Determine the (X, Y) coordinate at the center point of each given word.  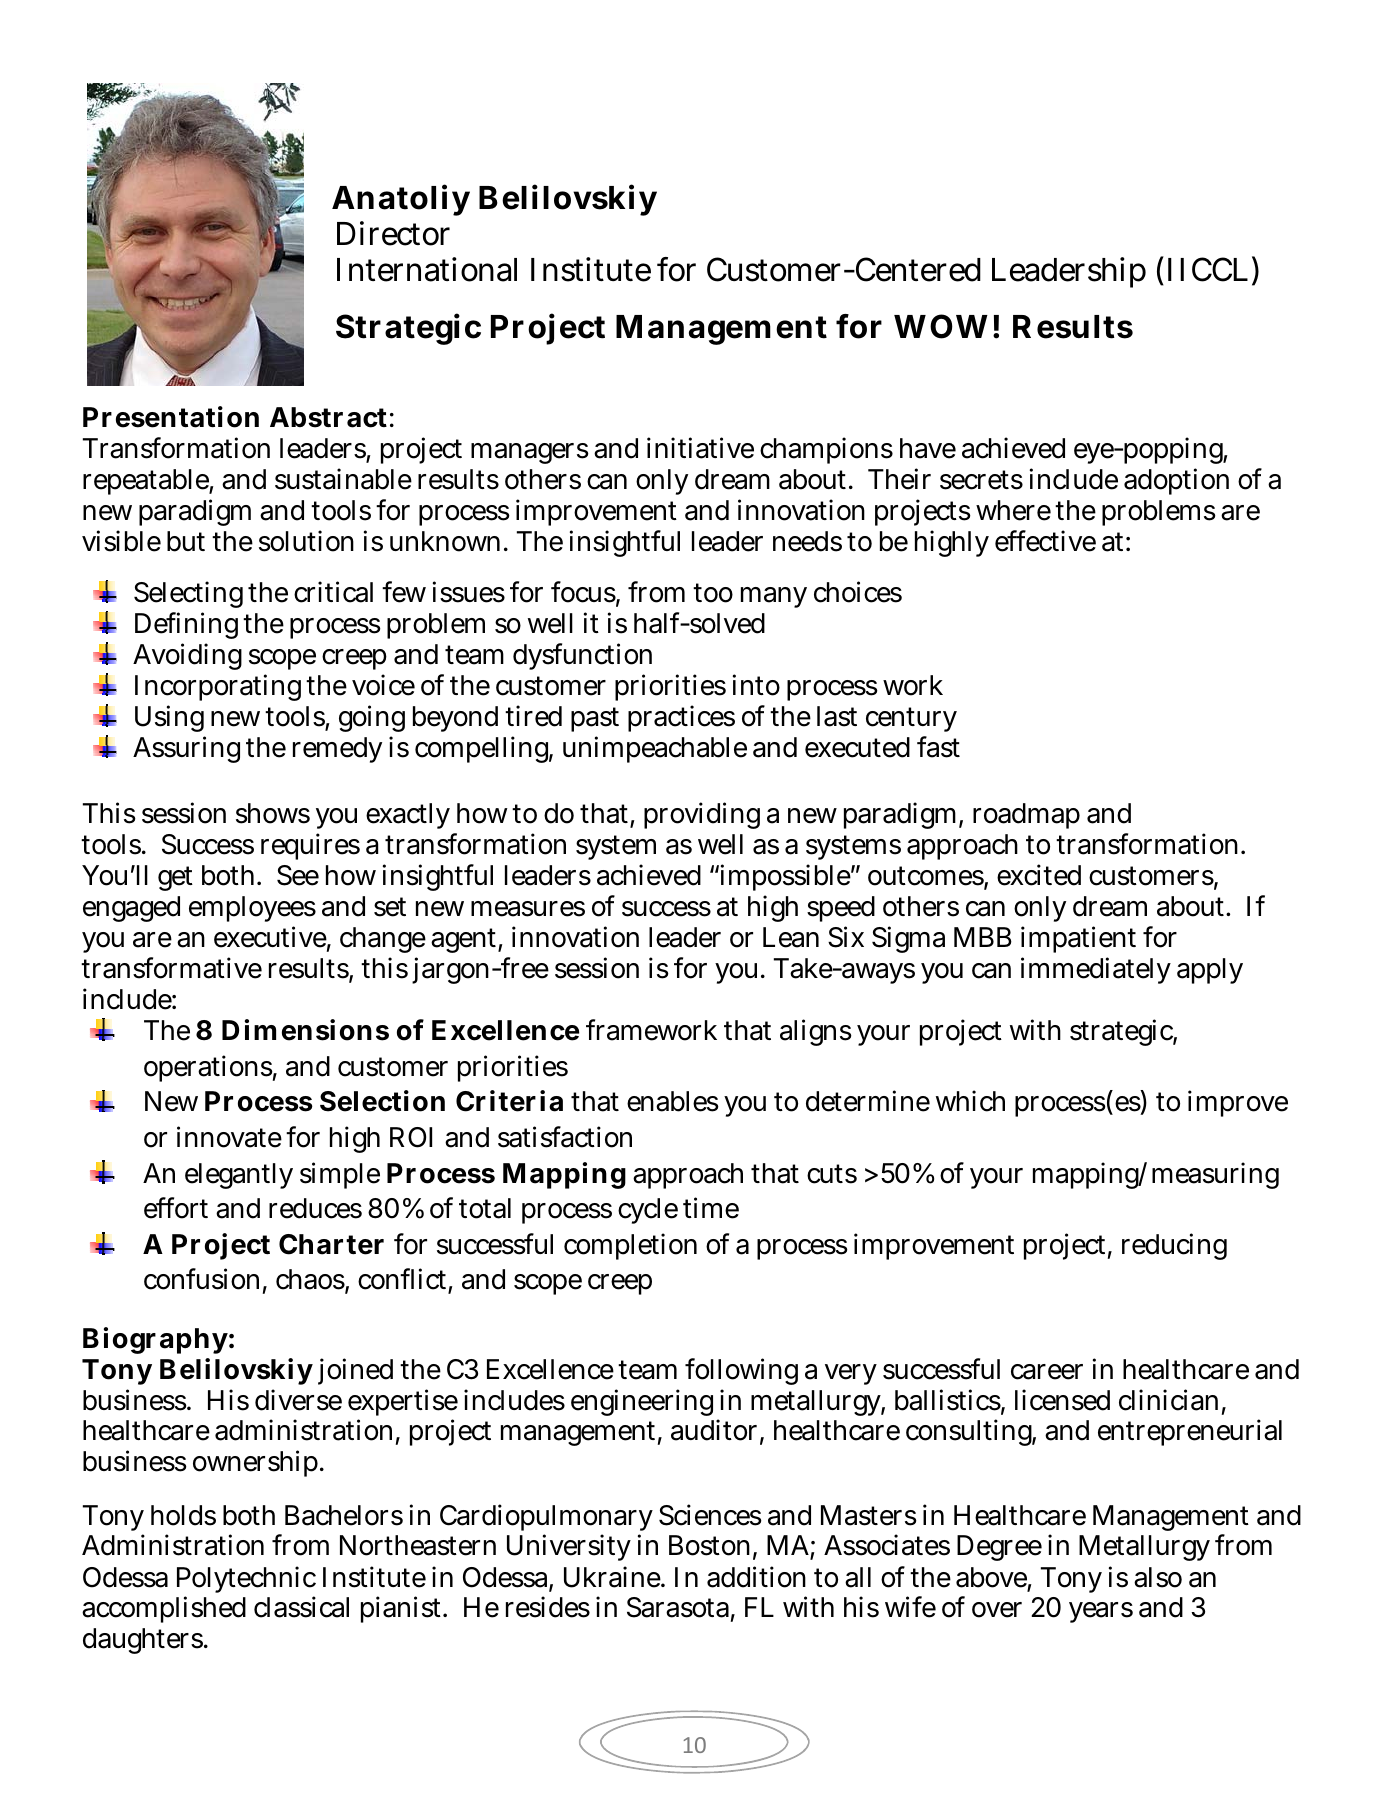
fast (938, 747)
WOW (941, 326)
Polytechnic (246, 1579)
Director (393, 233)
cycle (648, 1211)
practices (681, 718)
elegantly (239, 1176)
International (427, 269)
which (970, 1101)
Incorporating (218, 687)
